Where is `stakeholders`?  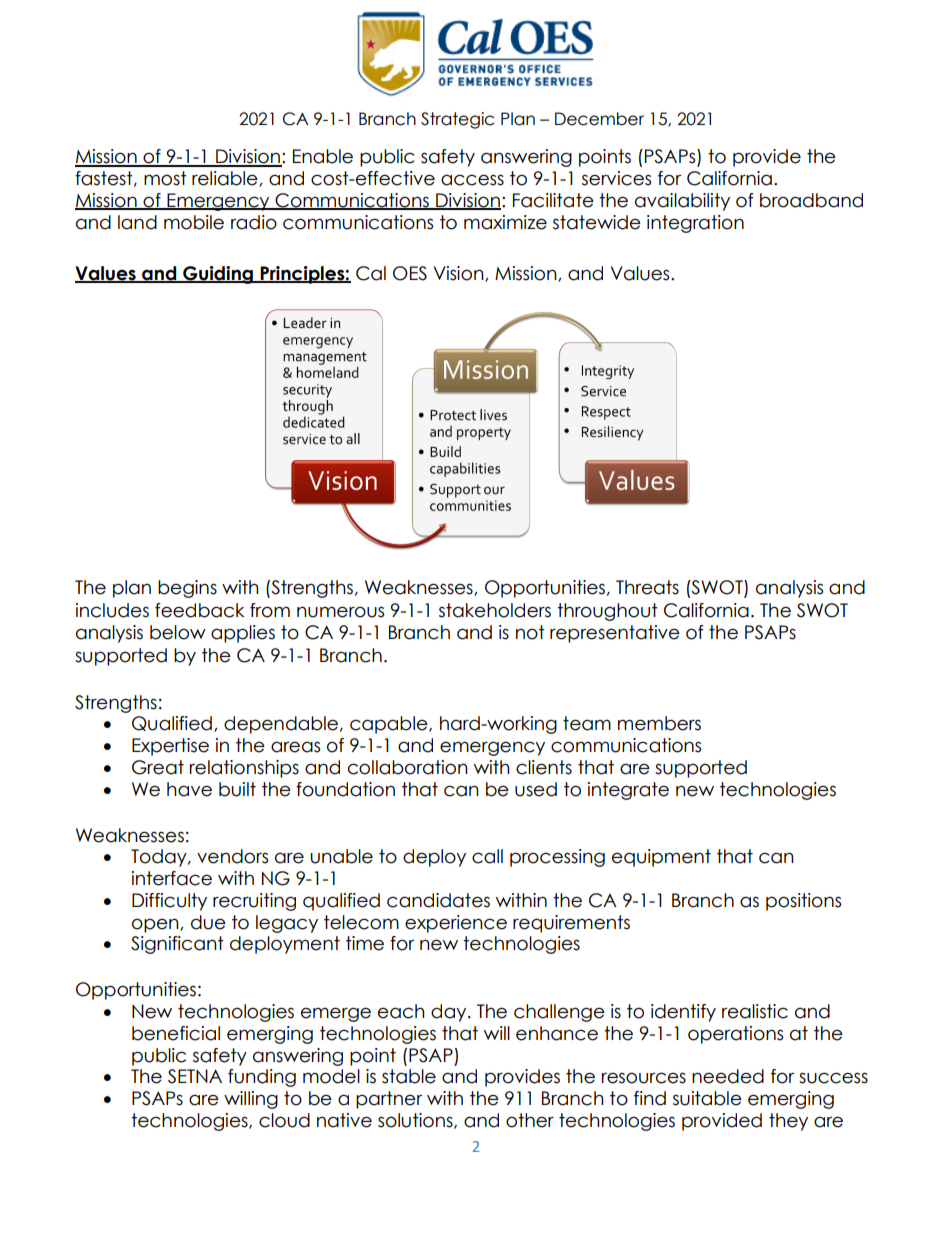
stakeholders is located at coordinates (495, 610).
